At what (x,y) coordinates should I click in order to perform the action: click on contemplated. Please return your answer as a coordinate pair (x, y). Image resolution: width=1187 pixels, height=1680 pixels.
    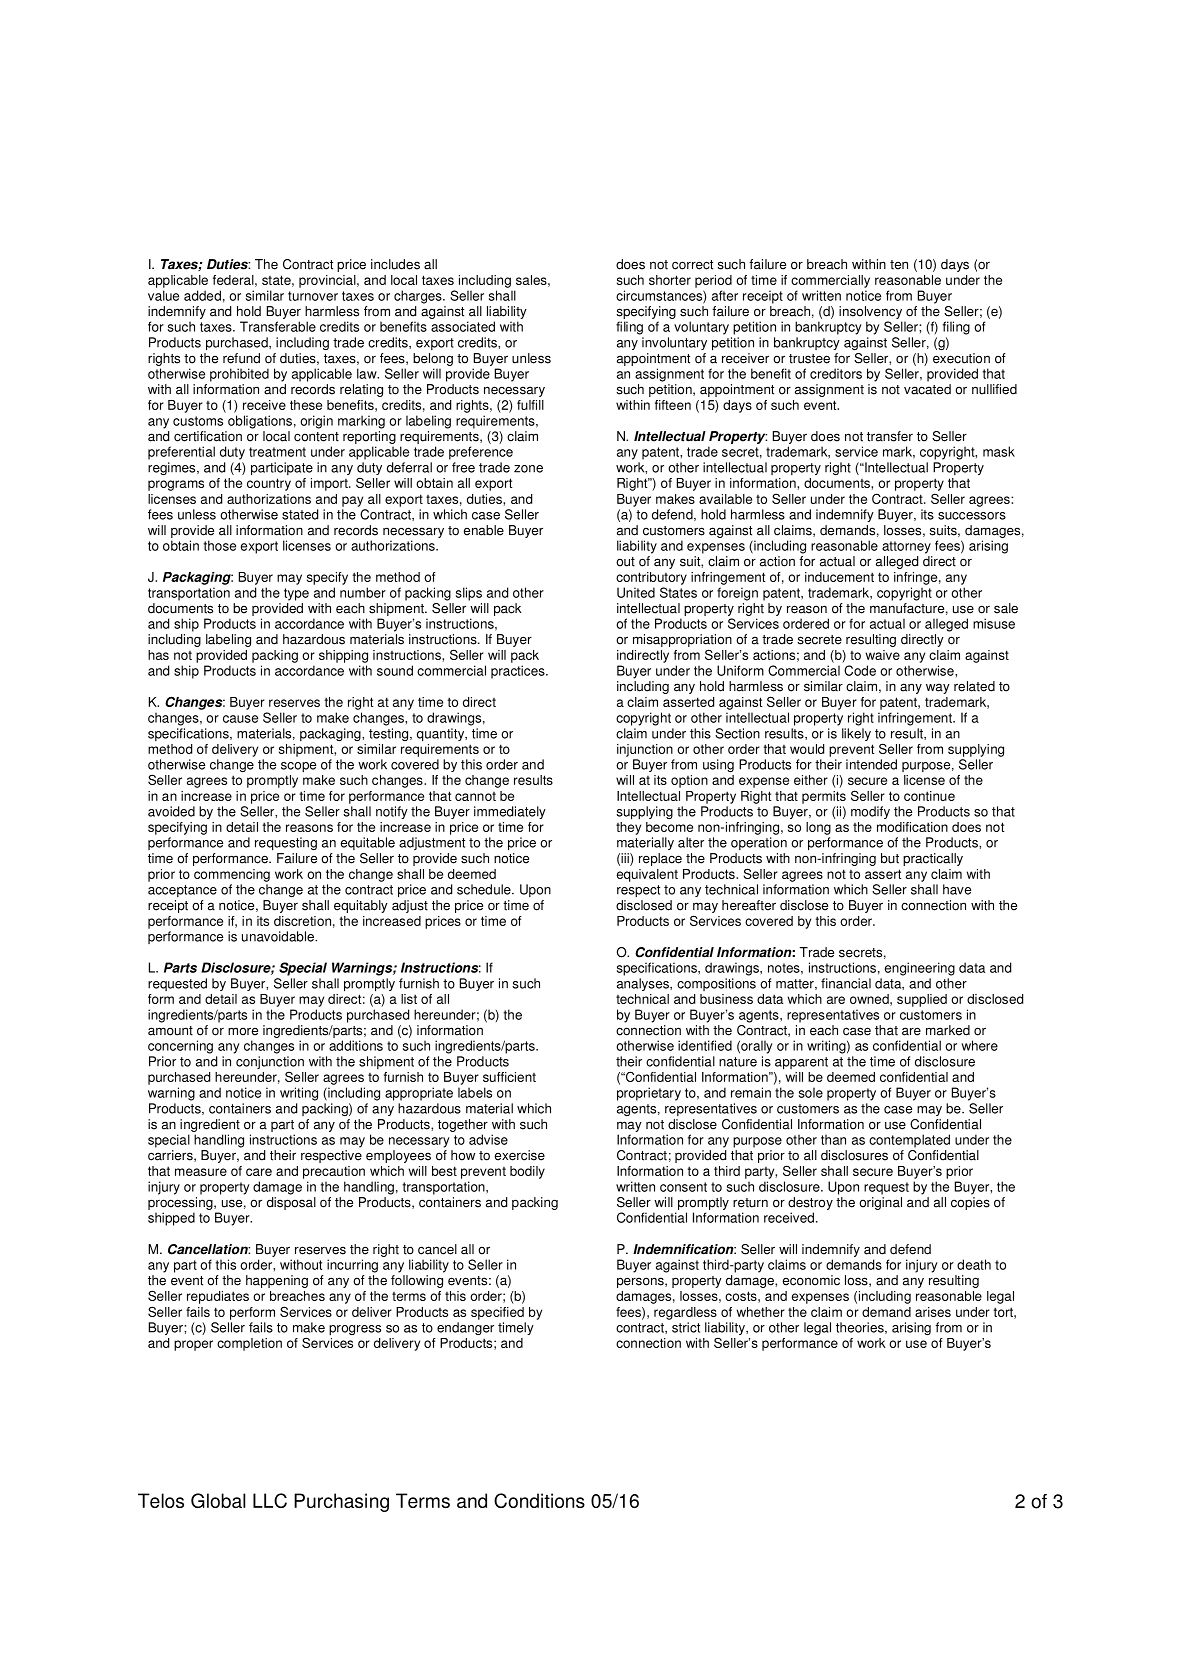
    Looking at the image, I should click on (909, 1141).
